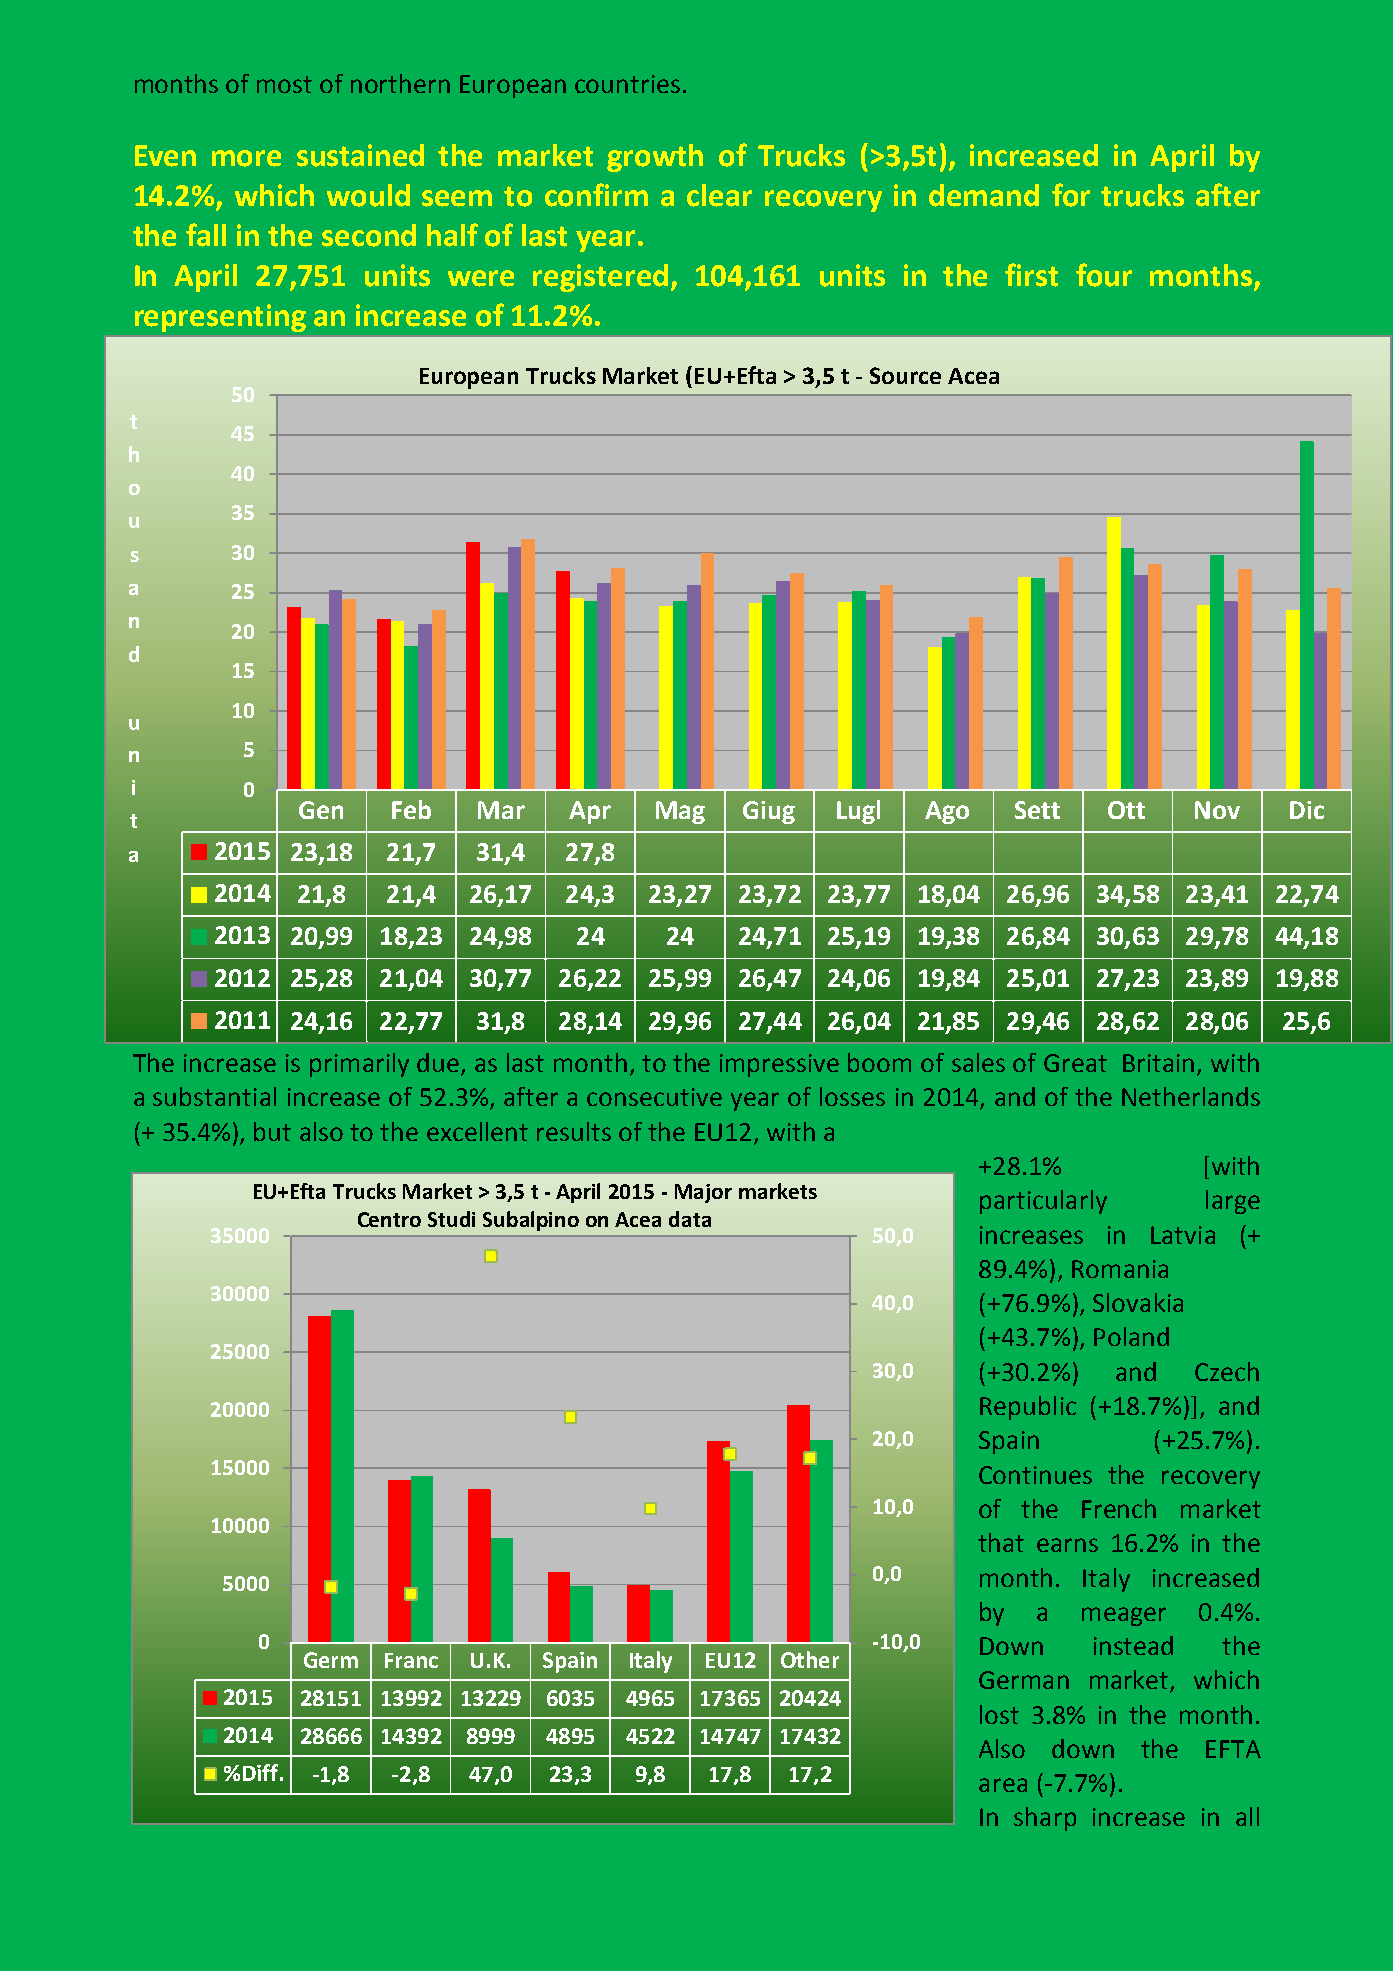 This document has width=1393, height=1971. Describe the element at coordinates (1158, 1063) in the document. I see `Britain` at that location.
